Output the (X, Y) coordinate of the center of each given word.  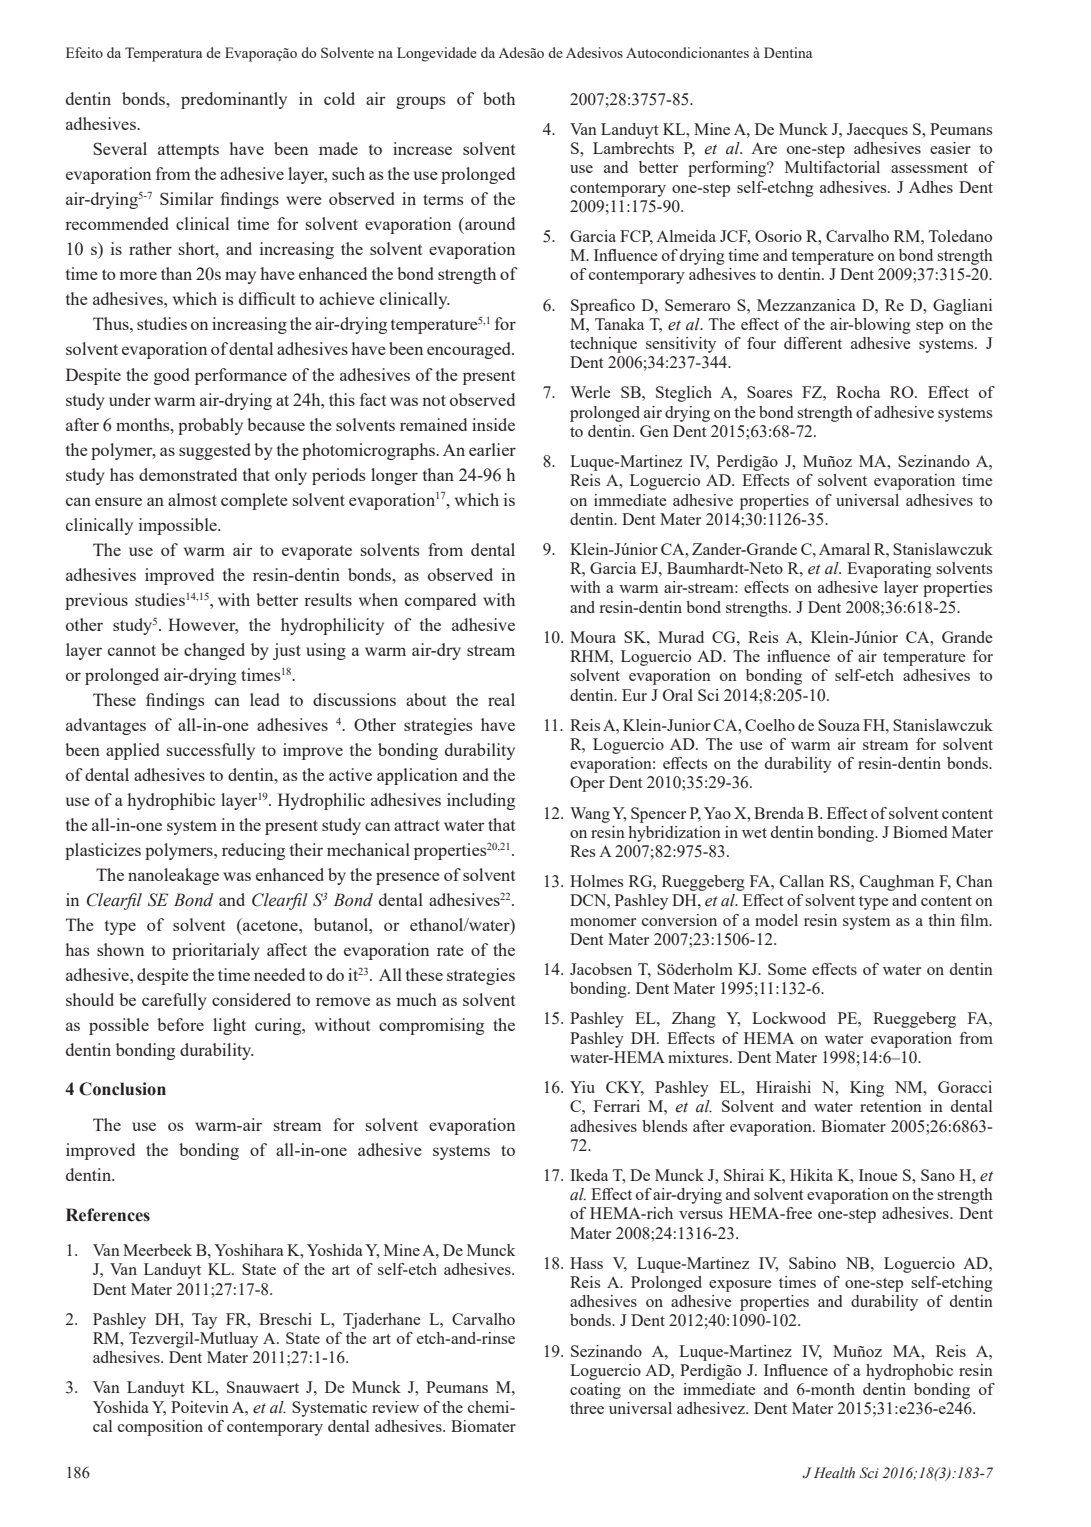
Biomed (920, 832)
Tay (204, 1321)
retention (891, 1106)
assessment (929, 168)
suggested (214, 451)
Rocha (858, 392)
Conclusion (122, 1089)
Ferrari (617, 1106)
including (481, 801)
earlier (492, 449)
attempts (188, 151)
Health (834, 1472)
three (587, 1408)
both (499, 98)
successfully (211, 751)
